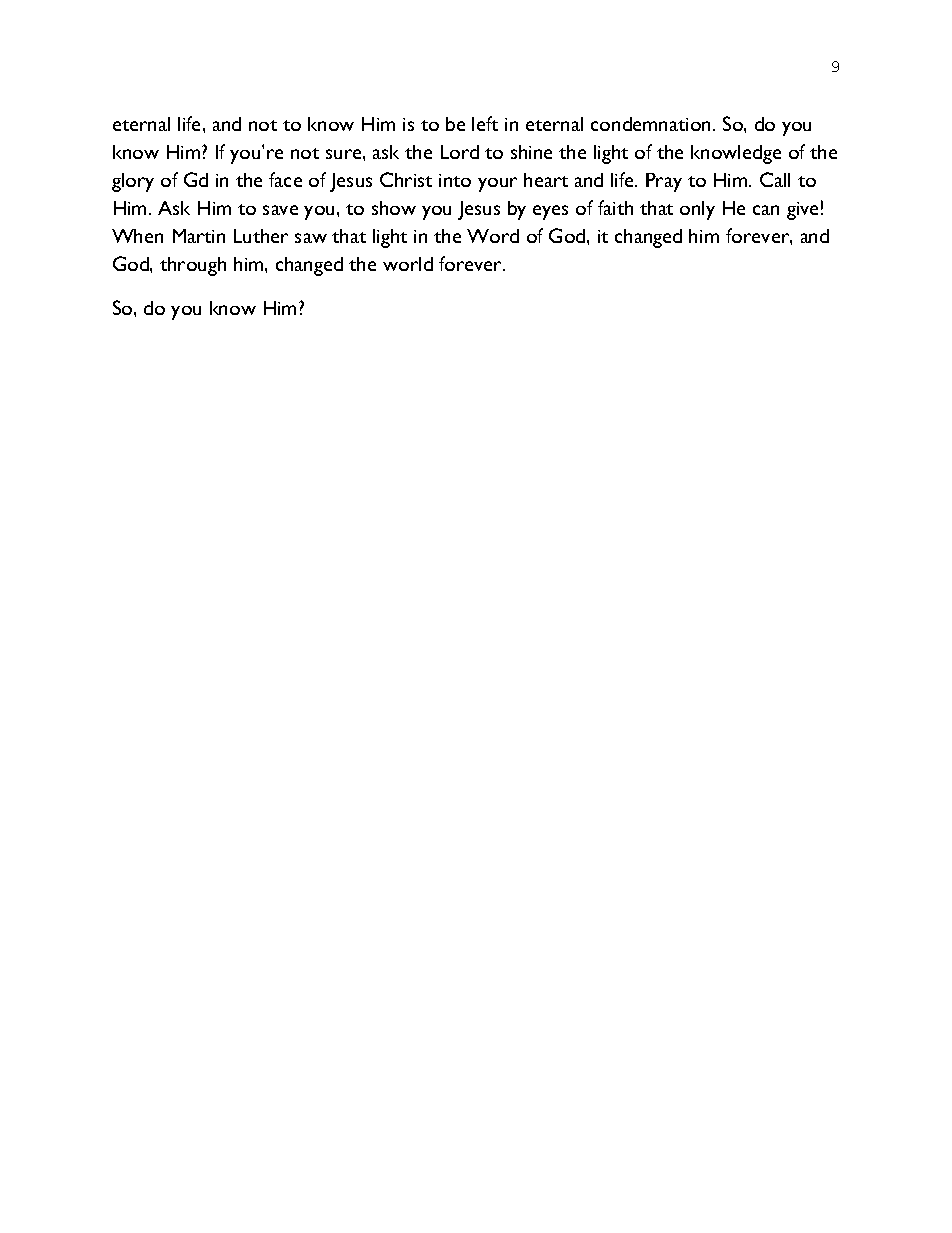  Describe the element at coordinates (650, 124) in the image. I see `condemnation` at that location.
